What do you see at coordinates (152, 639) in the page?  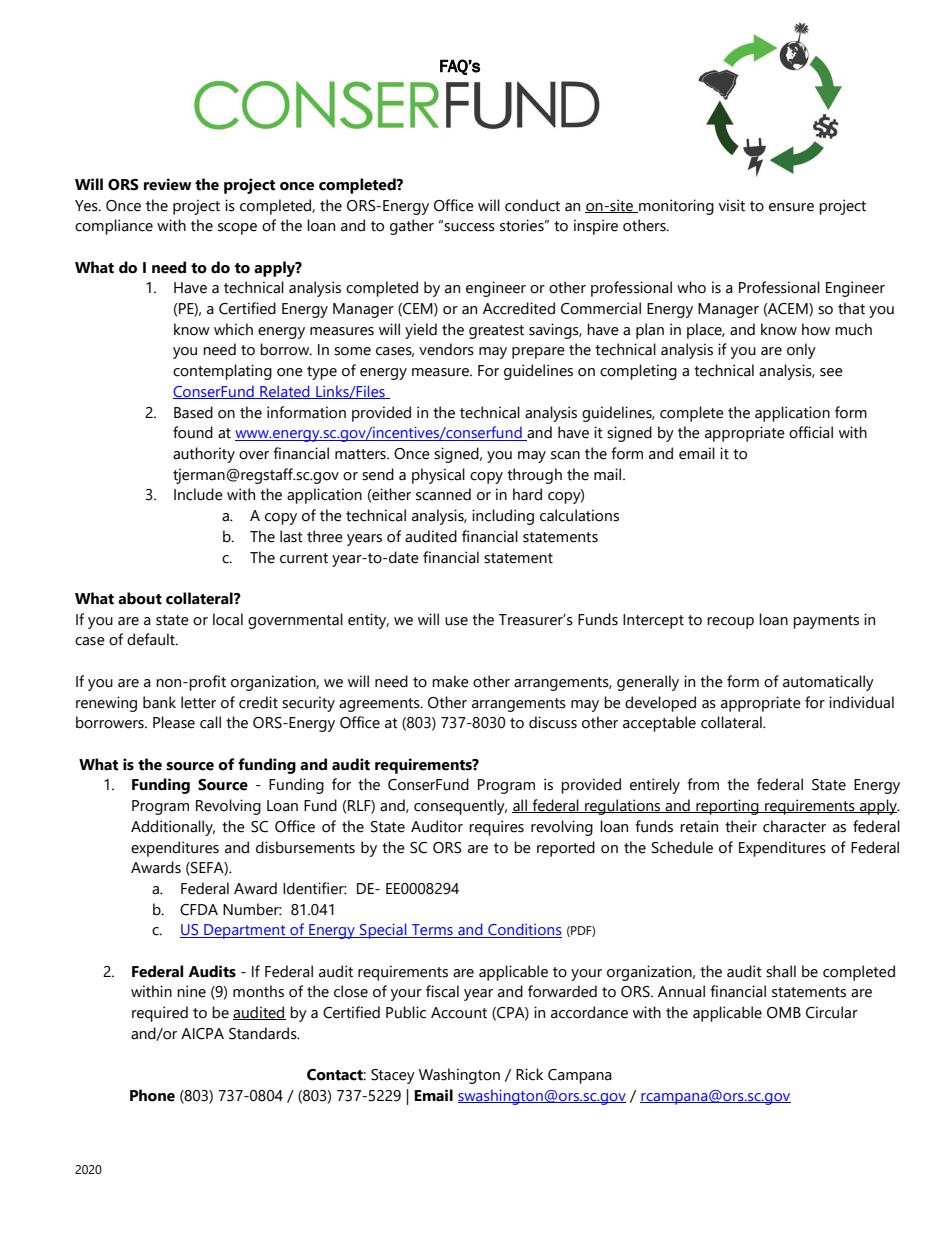 I see `default` at bounding box center [152, 639].
